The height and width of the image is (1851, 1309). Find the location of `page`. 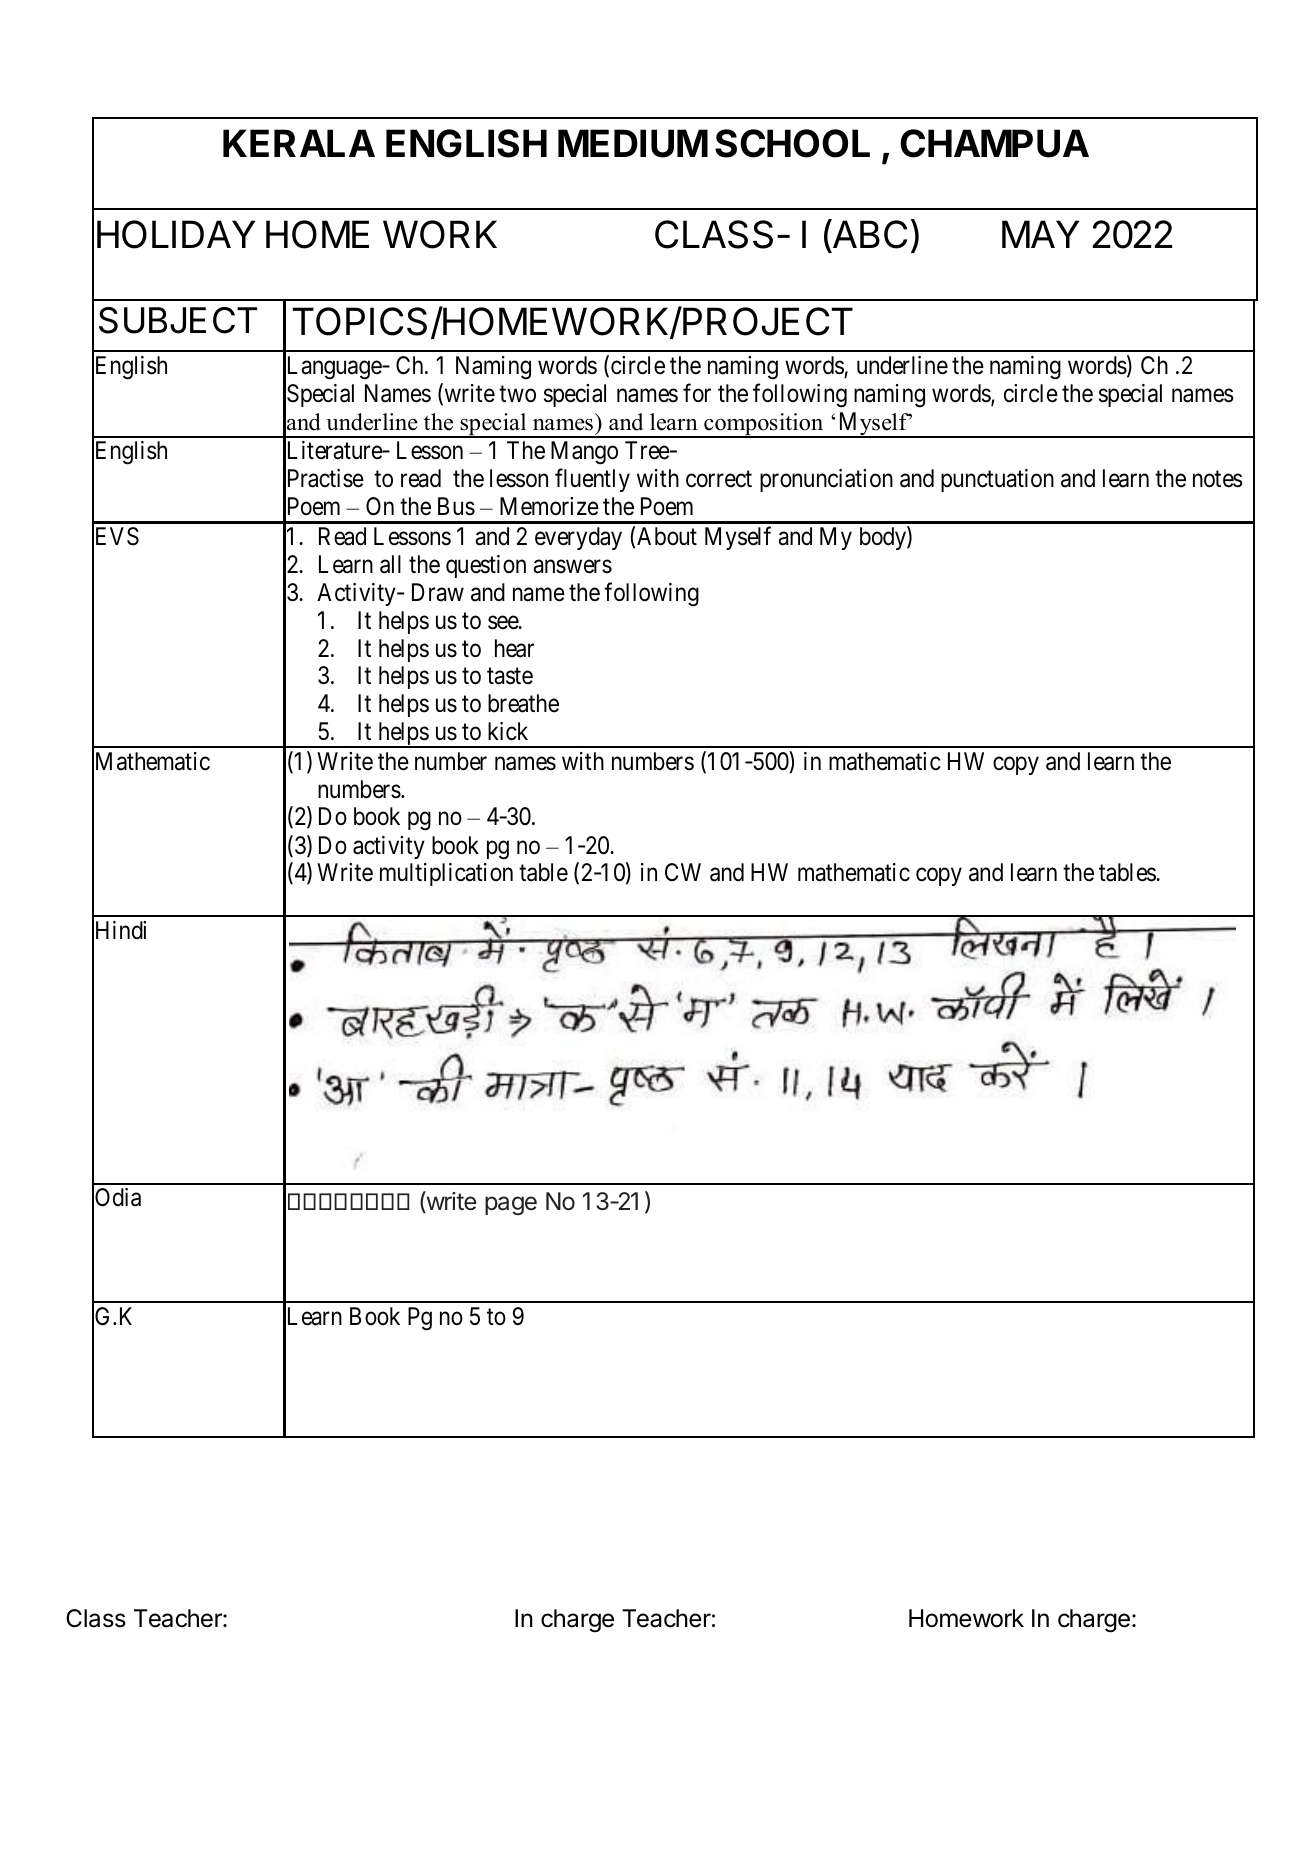

page is located at coordinates (511, 1205).
